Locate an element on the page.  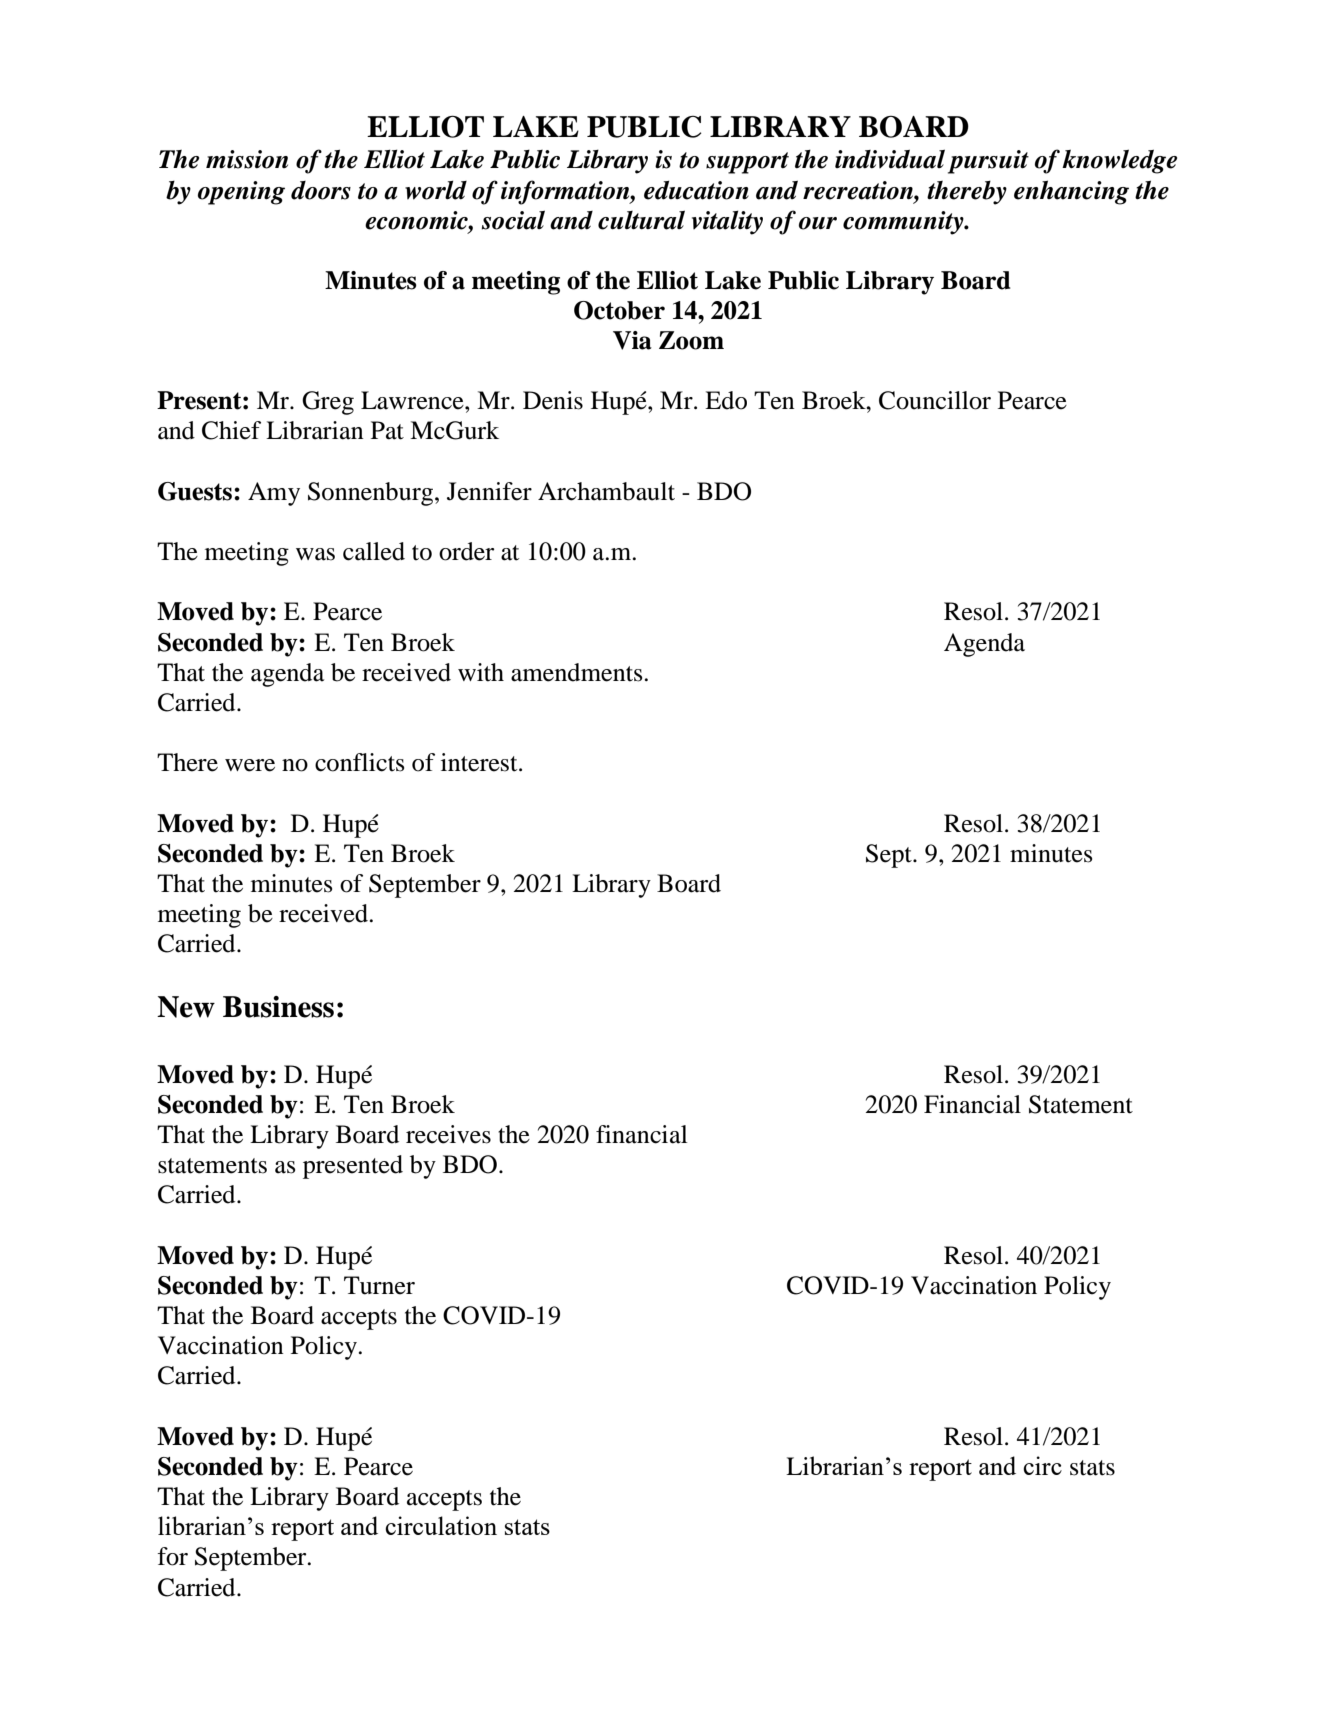
interest is located at coordinates (480, 762).
